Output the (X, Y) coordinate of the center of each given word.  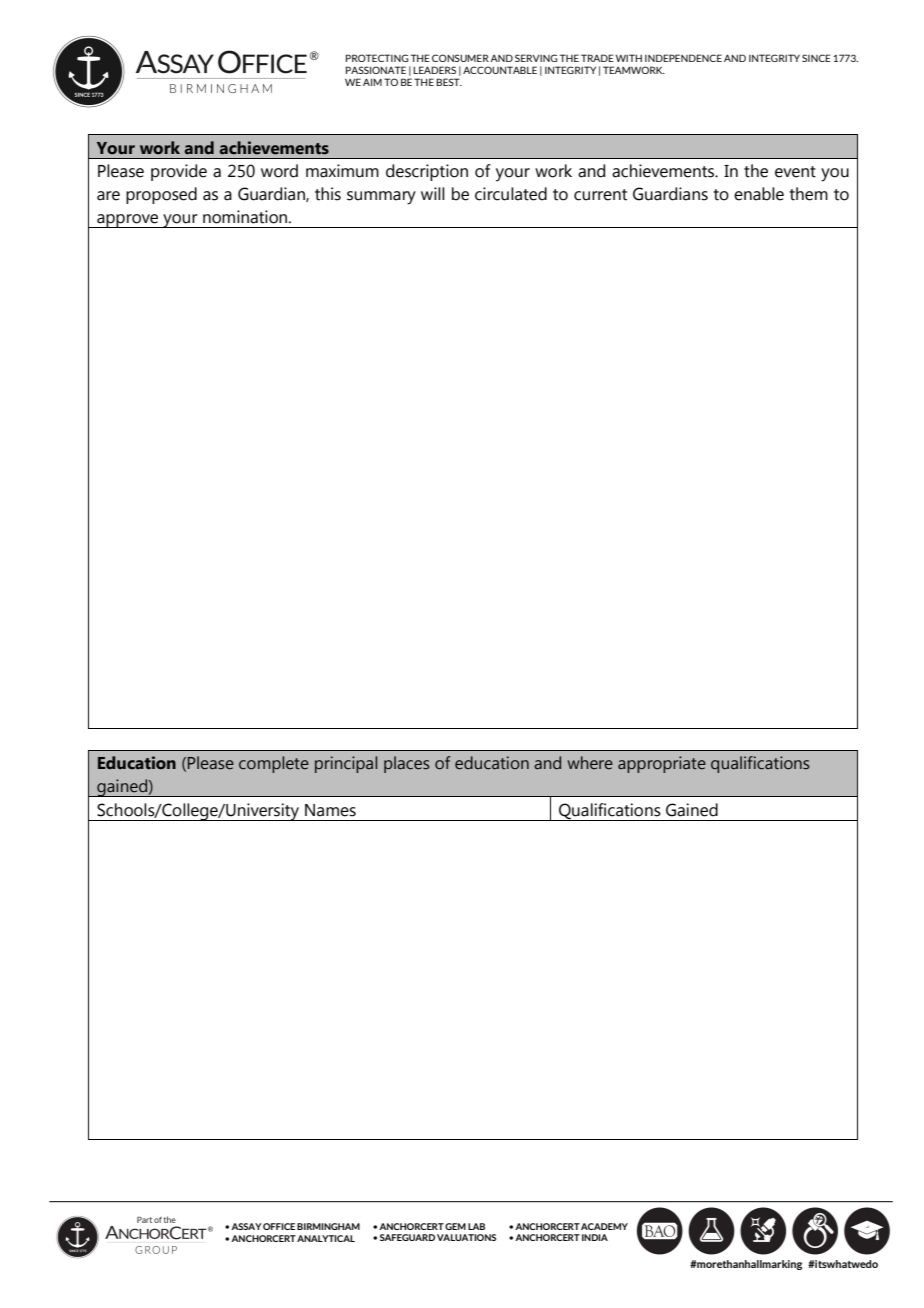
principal (346, 764)
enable (759, 194)
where (590, 763)
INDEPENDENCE (683, 58)
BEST (449, 82)
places (407, 764)
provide (179, 172)
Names (330, 810)
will (433, 193)
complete (274, 764)
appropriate (662, 764)
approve (128, 221)
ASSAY (246, 1226)
